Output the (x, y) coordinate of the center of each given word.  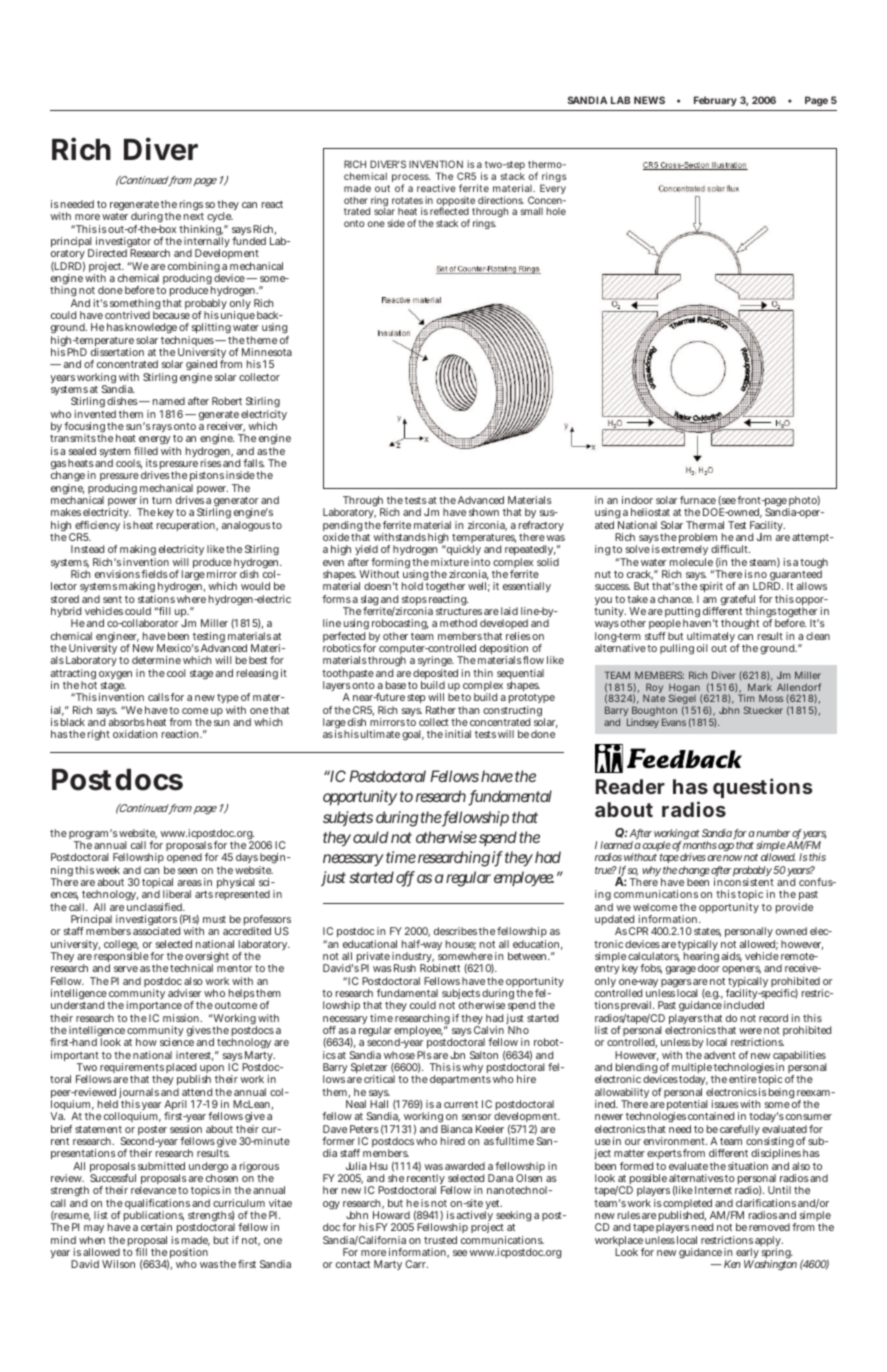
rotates (407, 200)
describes (455, 931)
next (194, 216)
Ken (732, 1264)
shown (484, 512)
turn (162, 500)
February (715, 101)
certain (156, 1227)
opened (184, 858)
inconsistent (744, 882)
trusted (440, 1240)
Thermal (705, 525)
